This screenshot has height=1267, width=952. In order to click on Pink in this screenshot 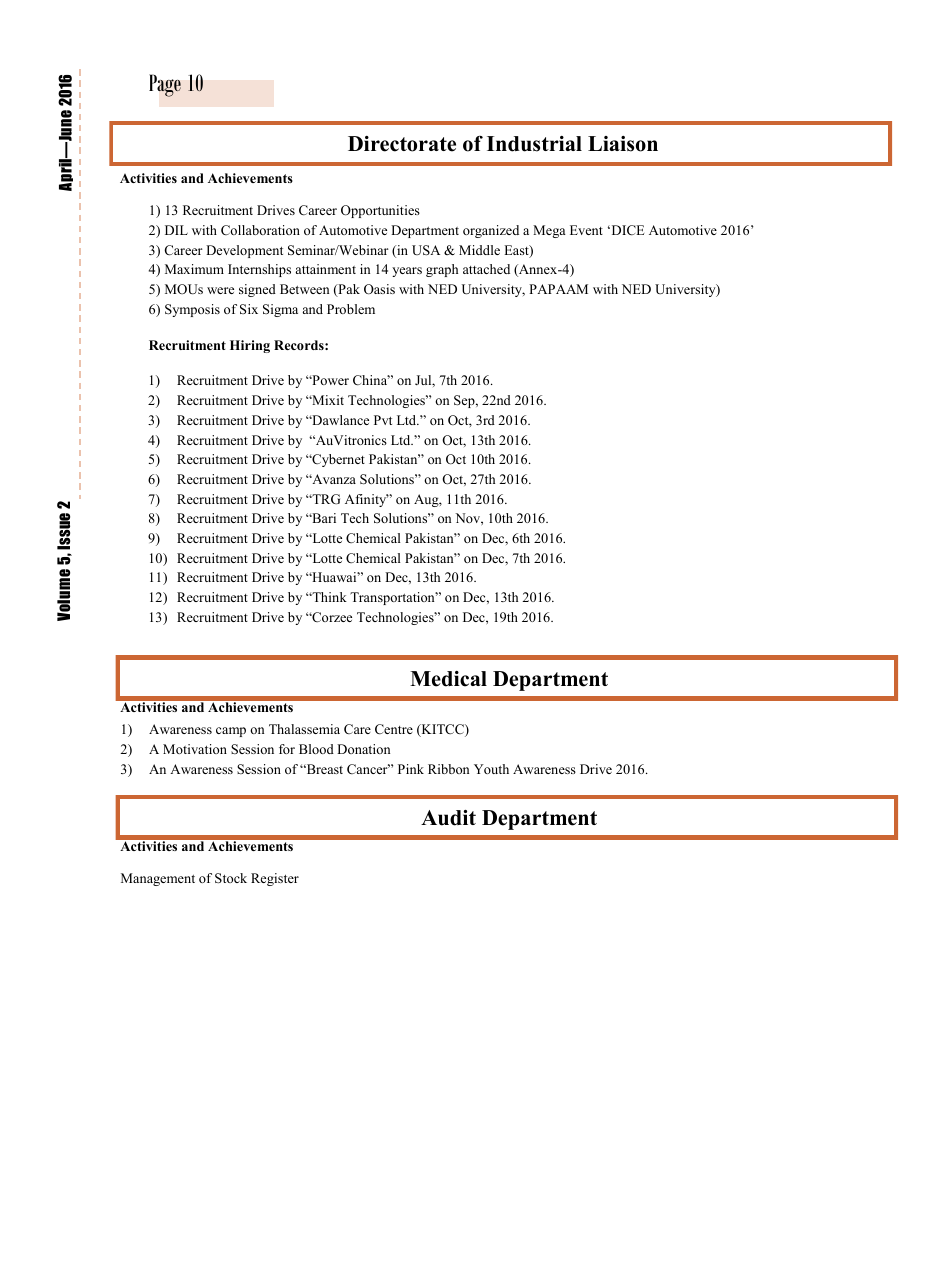, I will do `click(411, 769)`.
